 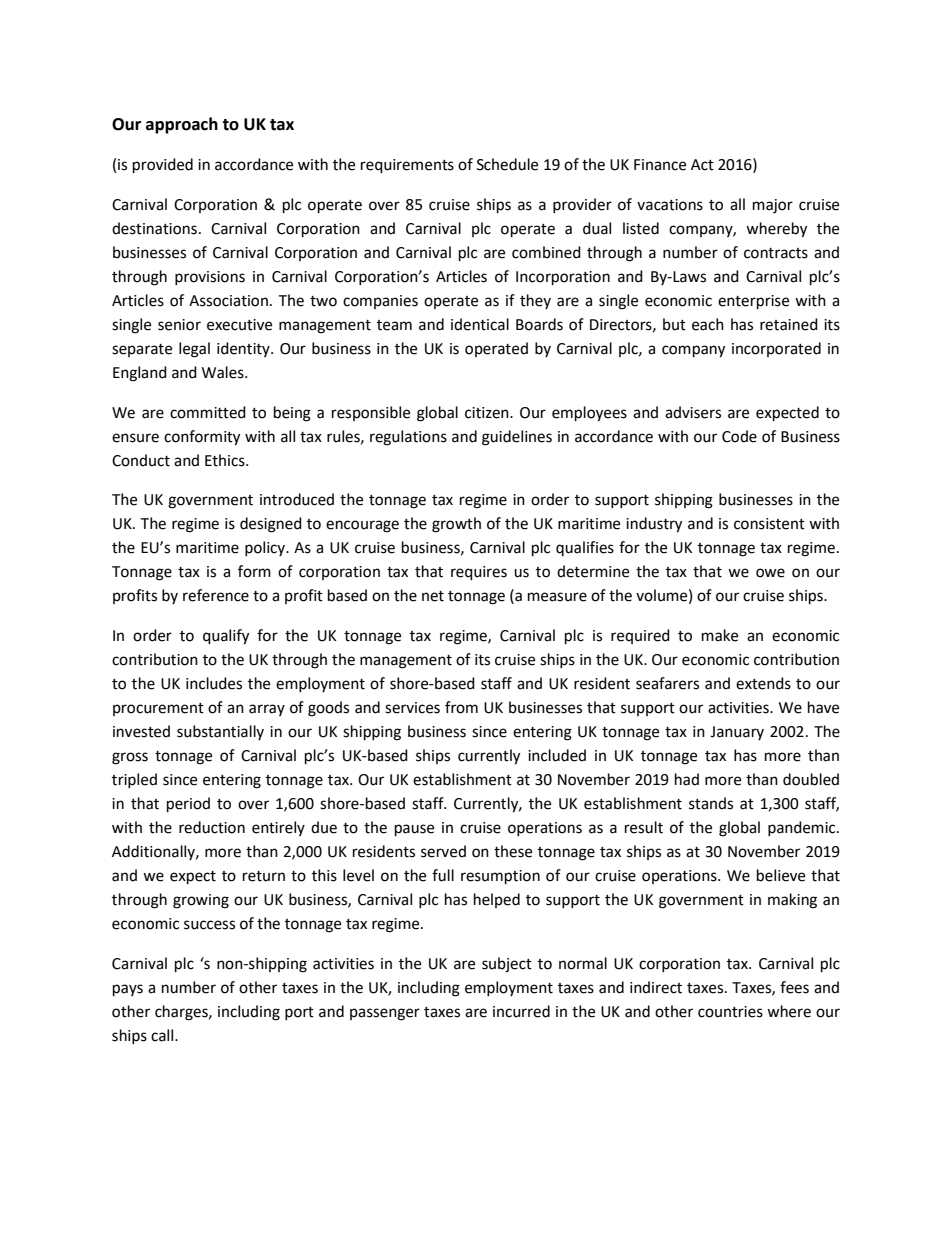 I want to click on Schedule, so click(x=507, y=164).
